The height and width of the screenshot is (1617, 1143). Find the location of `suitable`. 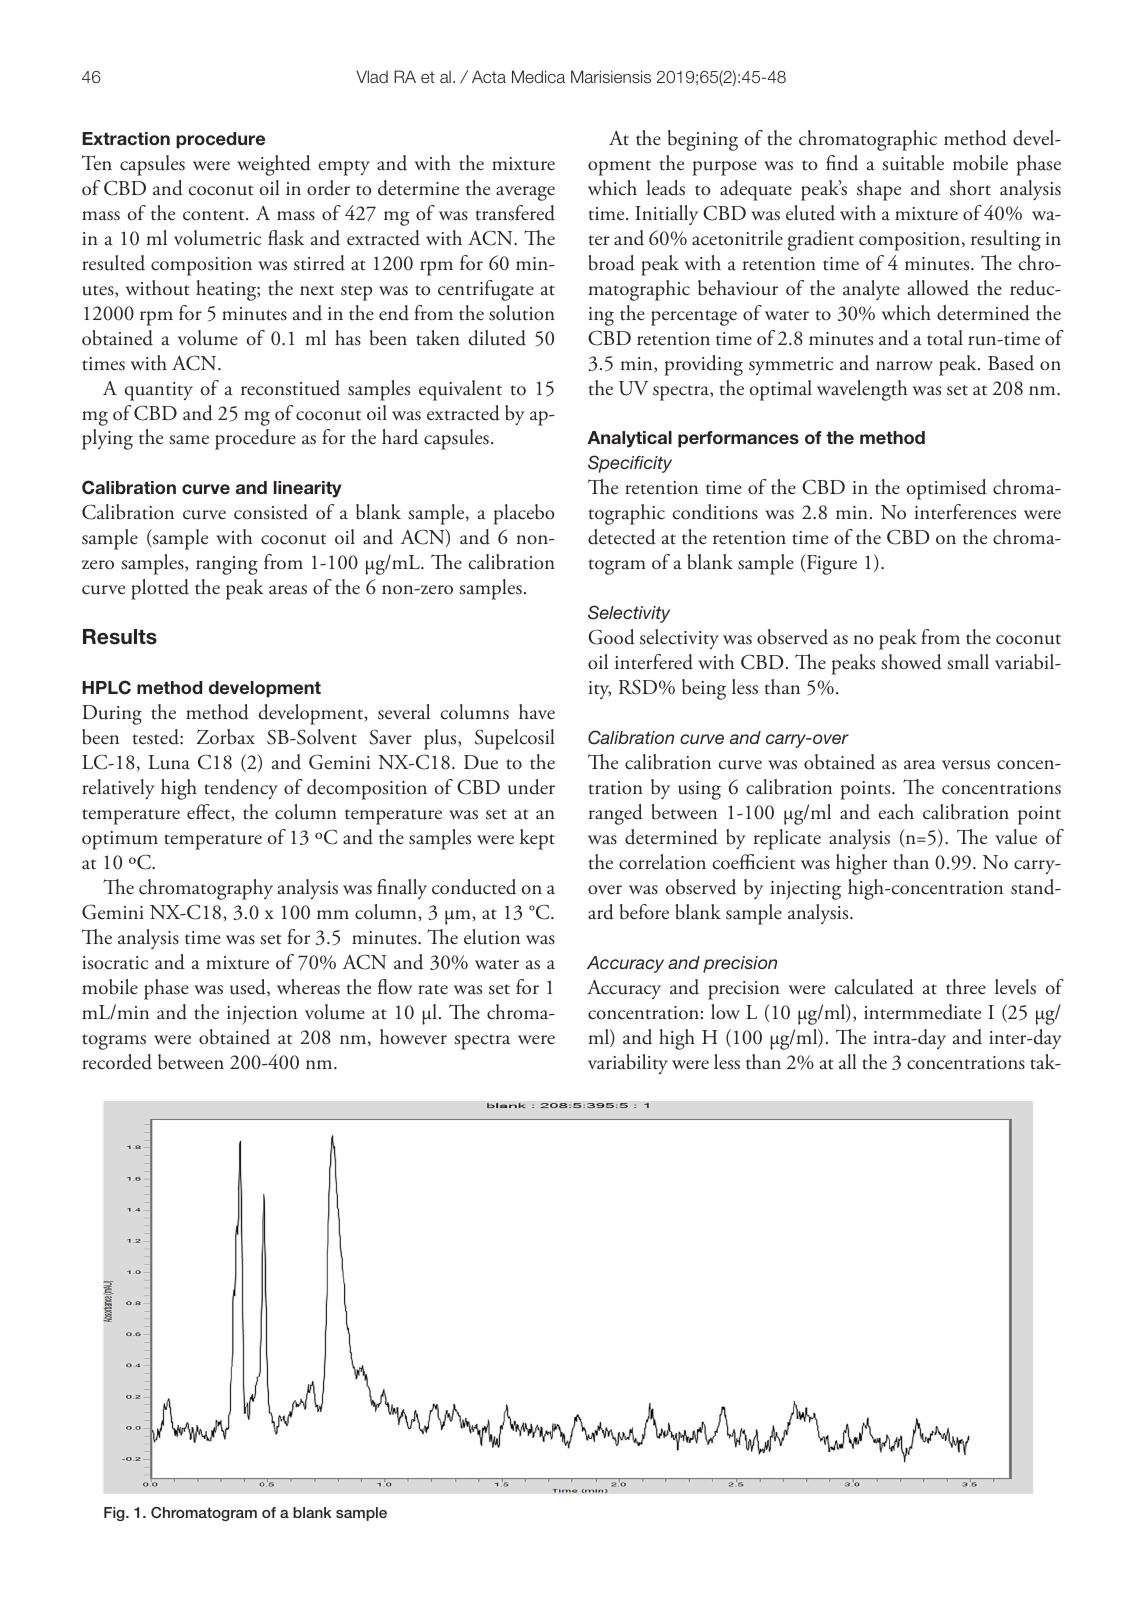

suitable is located at coordinates (913, 163).
